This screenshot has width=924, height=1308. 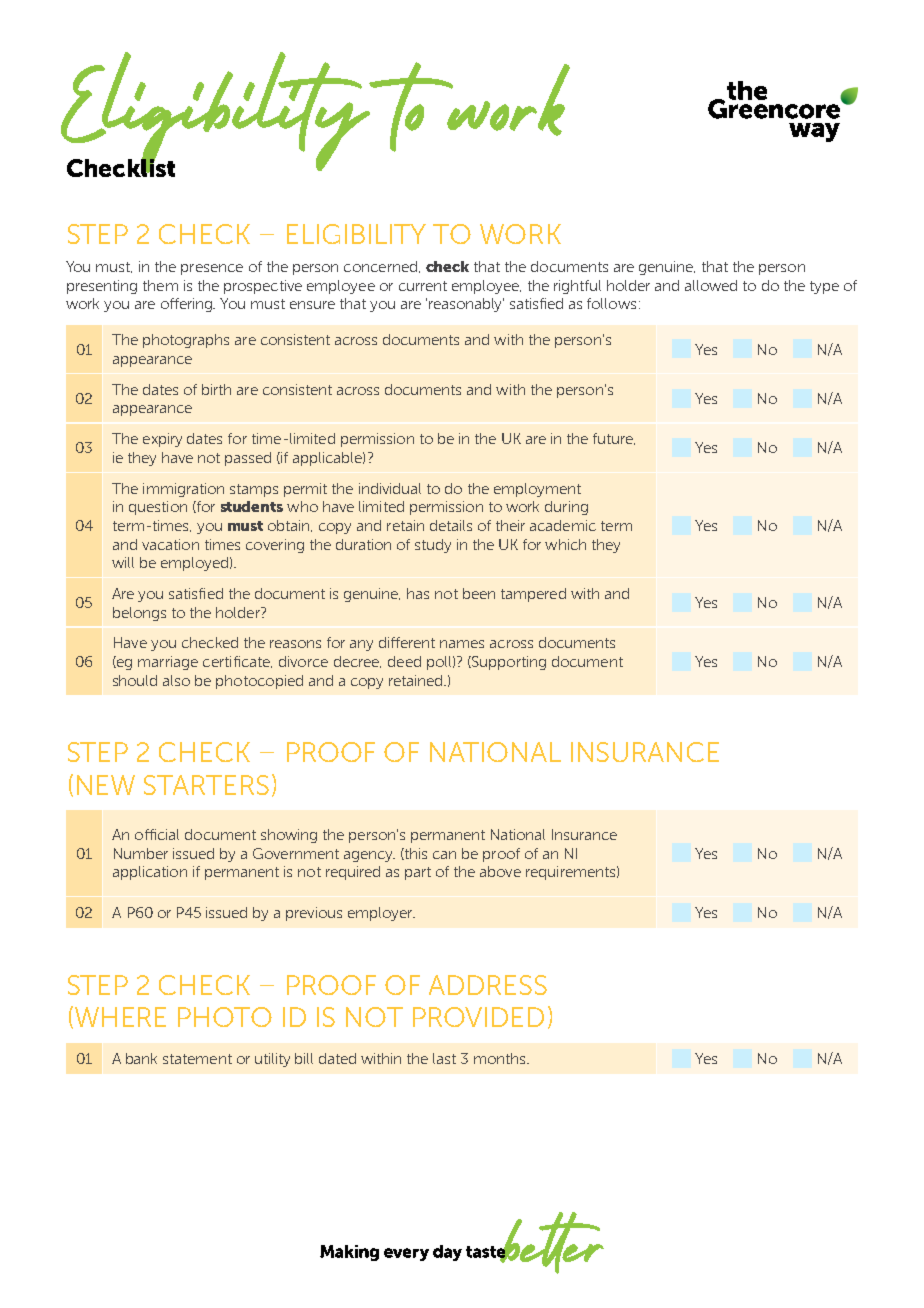 I want to click on offering, so click(x=188, y=305).
